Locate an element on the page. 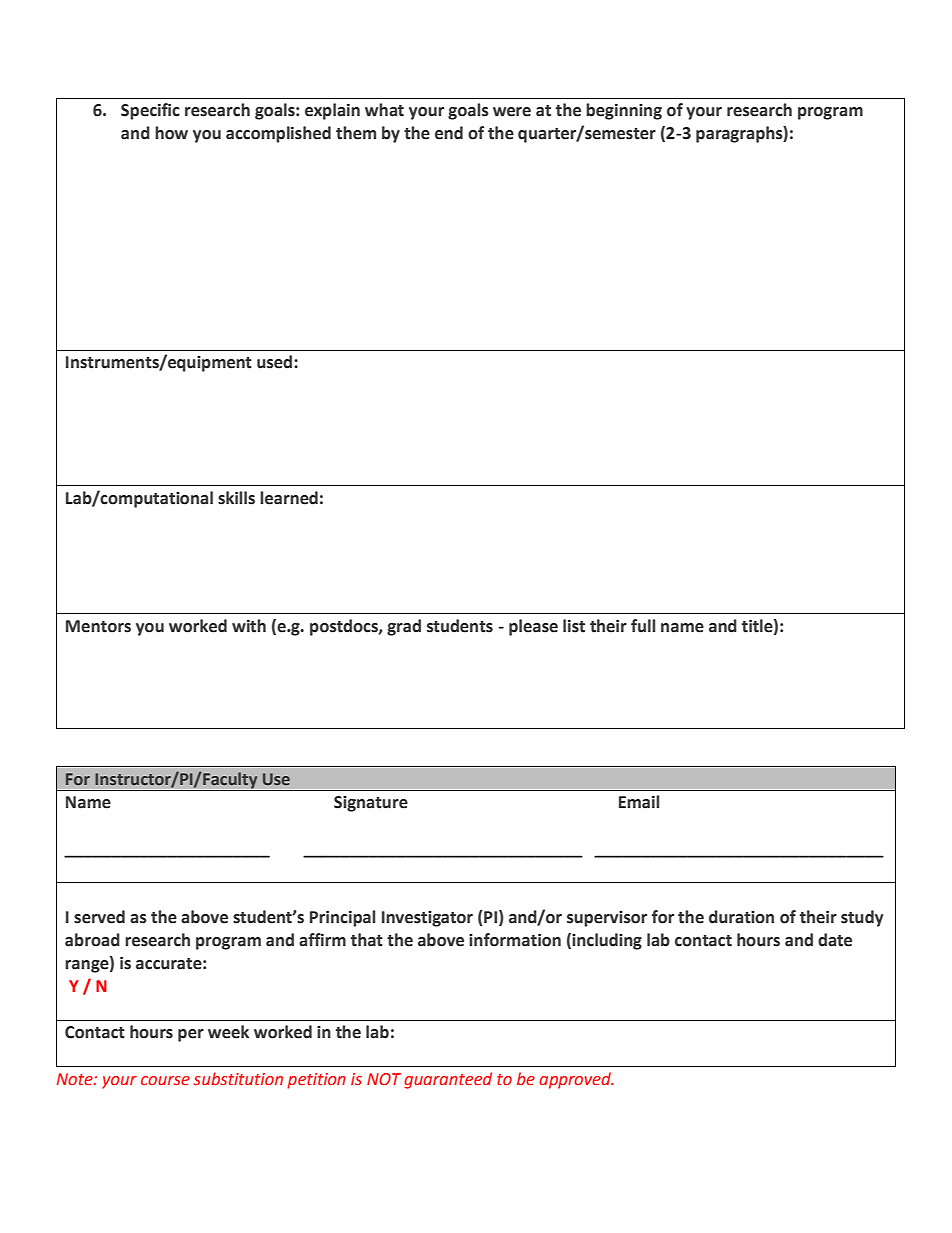  beginning is located at coordinates (624, 111).
